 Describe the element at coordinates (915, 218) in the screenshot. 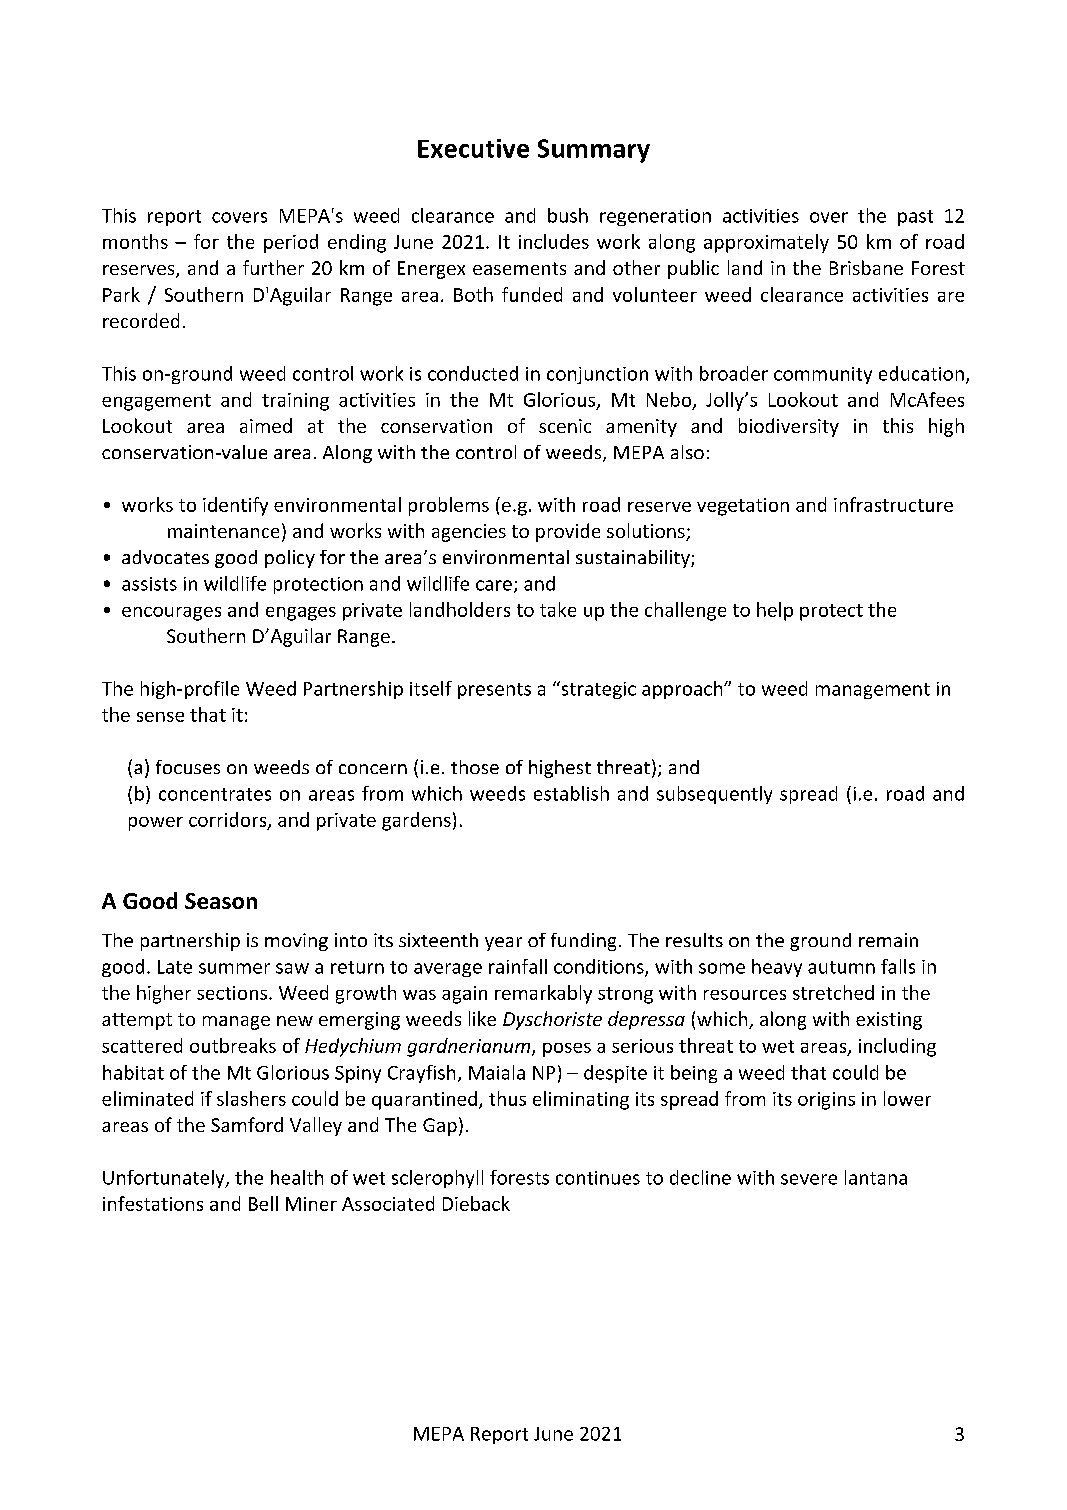

I see `past` at that location.
